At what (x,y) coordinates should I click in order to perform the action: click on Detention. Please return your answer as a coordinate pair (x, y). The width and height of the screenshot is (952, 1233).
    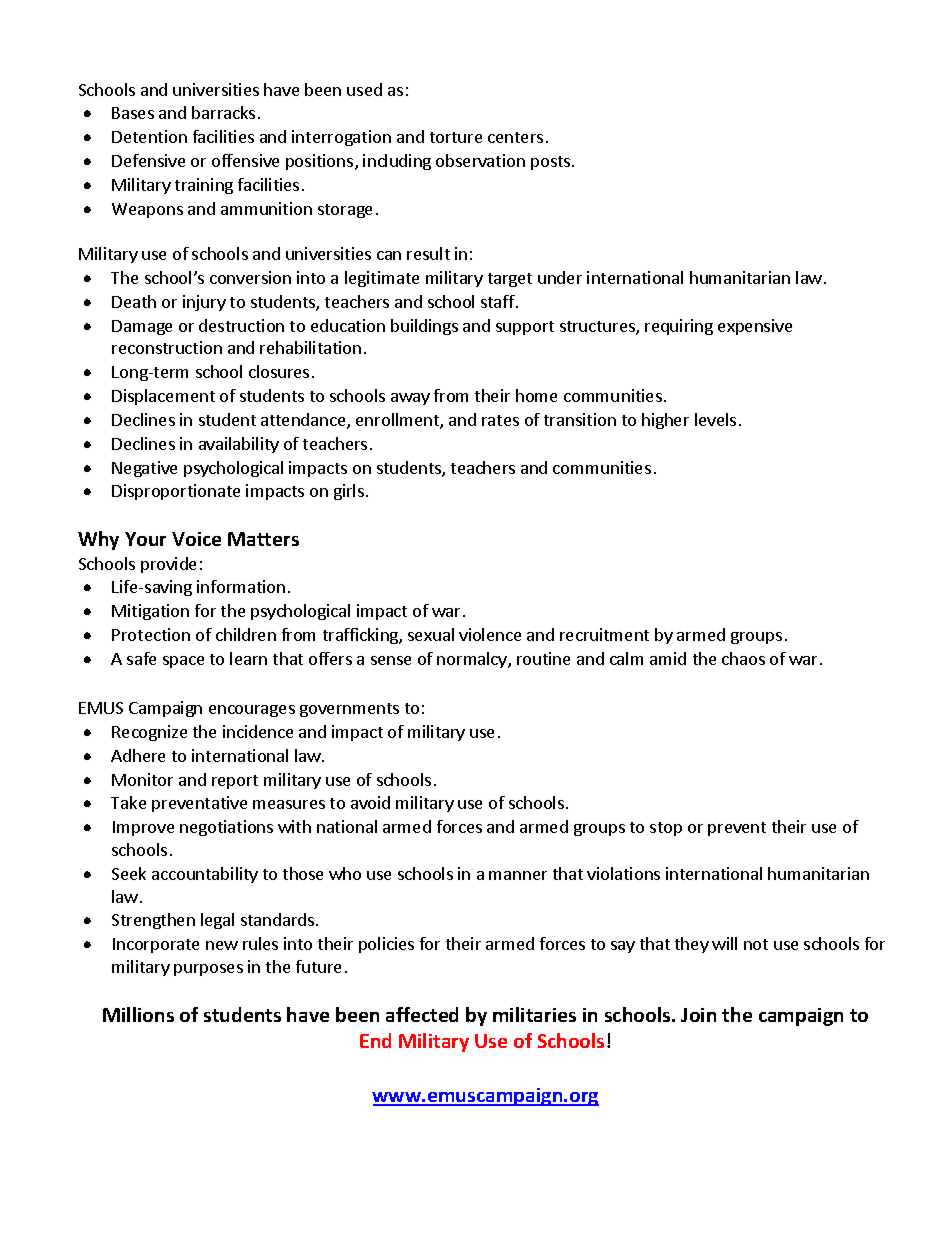
    Looking at the image, I should click on (149, 136).
